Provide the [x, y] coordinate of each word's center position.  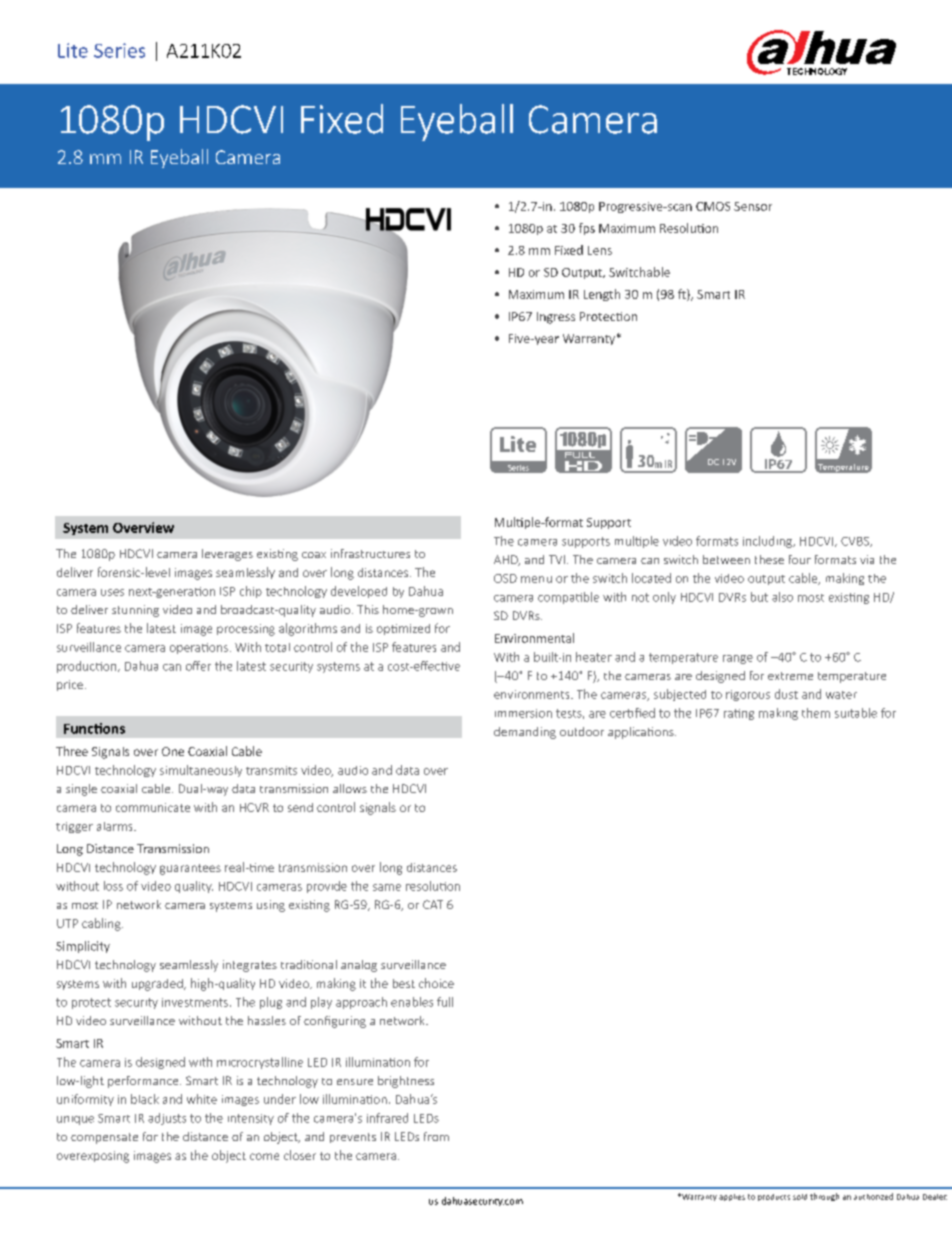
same [387, 887]
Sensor [753, 206]
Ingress [556, 318]
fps [587, 229]
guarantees [190, 869]
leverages [227, 555]
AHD [507, 560]
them [816, 713]
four [800, 559]
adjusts [167, 1119]
